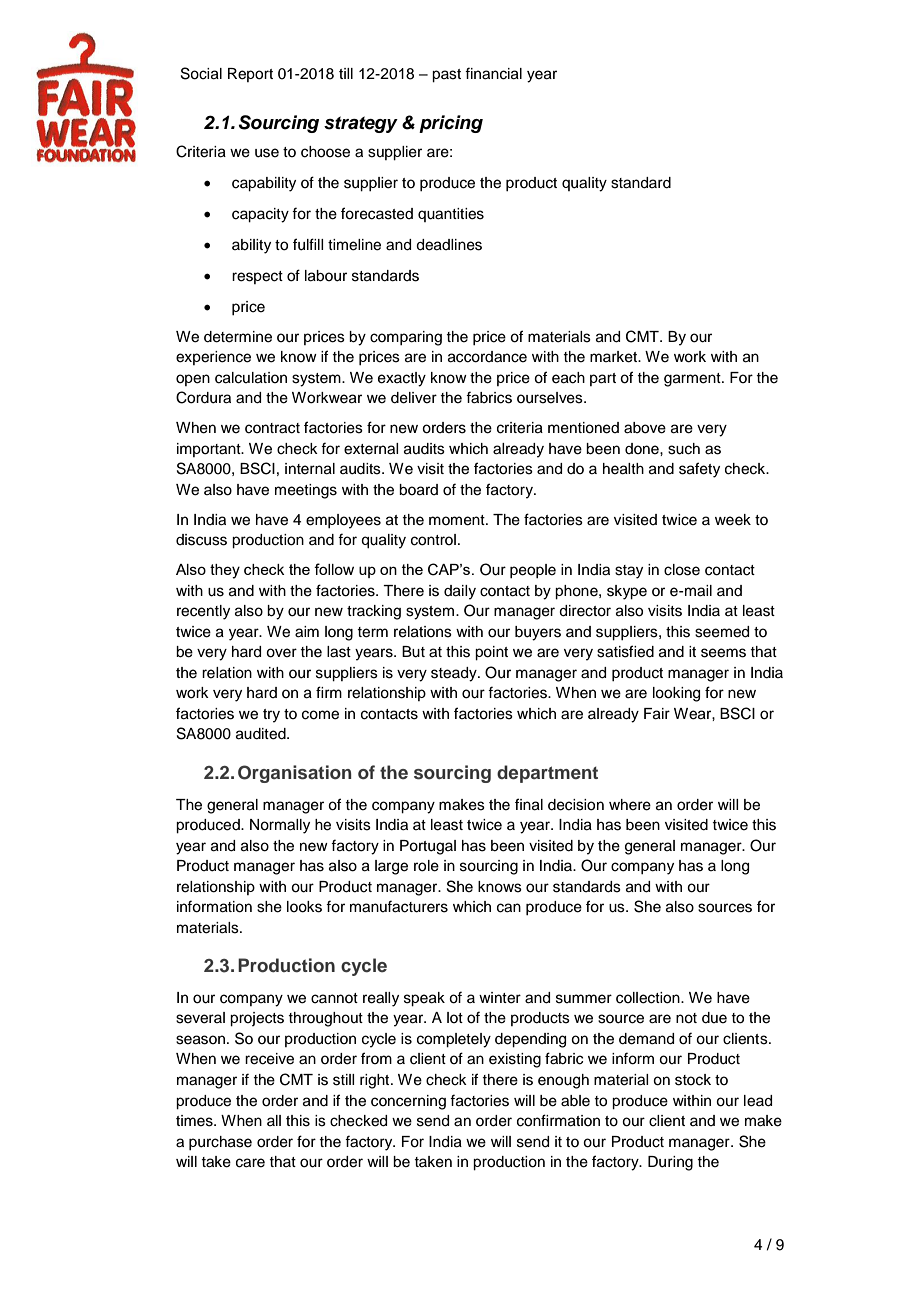 This screenshot has height=1308, width=924. I want to click on pricing, so click(451, 124).
